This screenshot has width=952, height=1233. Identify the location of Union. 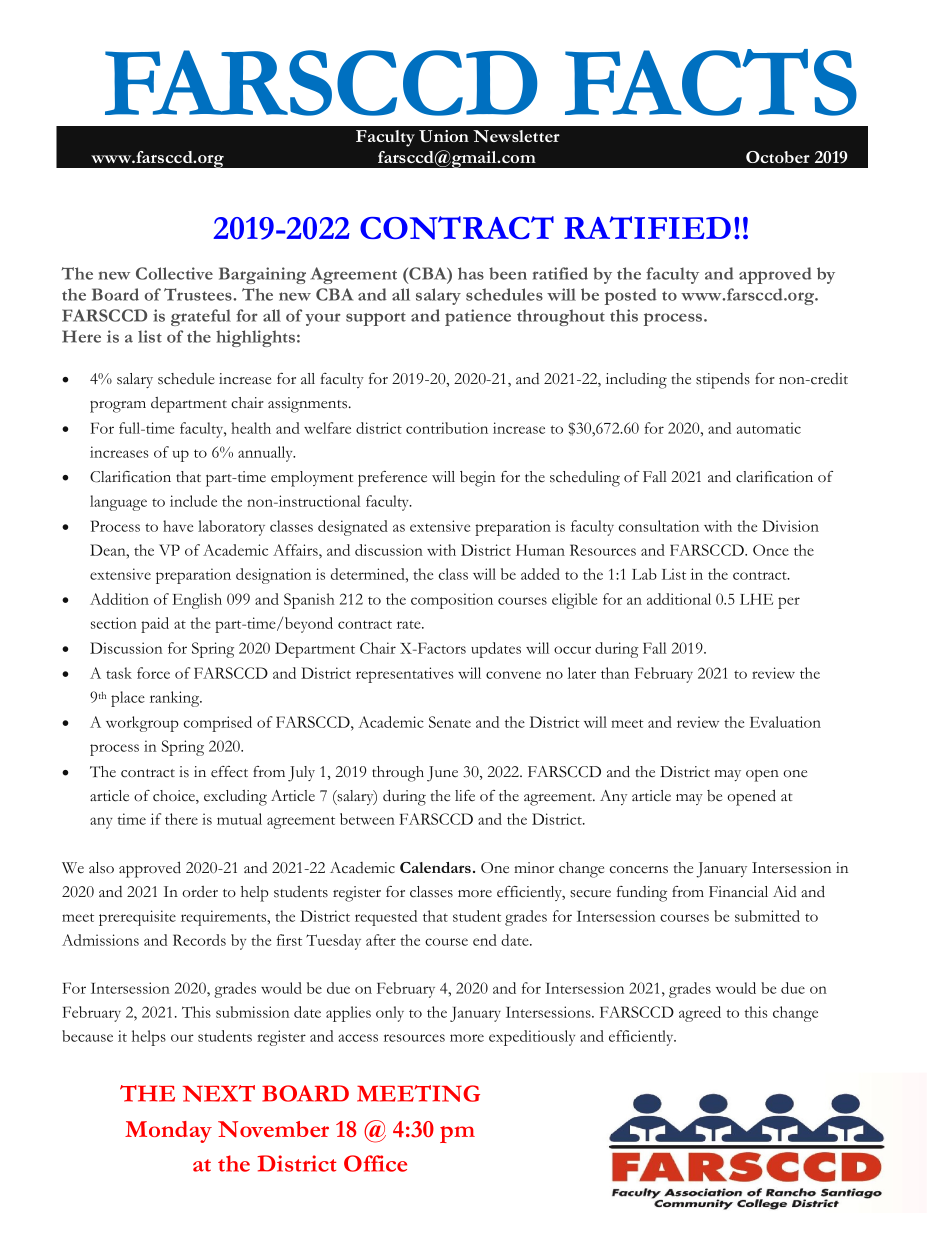
(444, 136).
